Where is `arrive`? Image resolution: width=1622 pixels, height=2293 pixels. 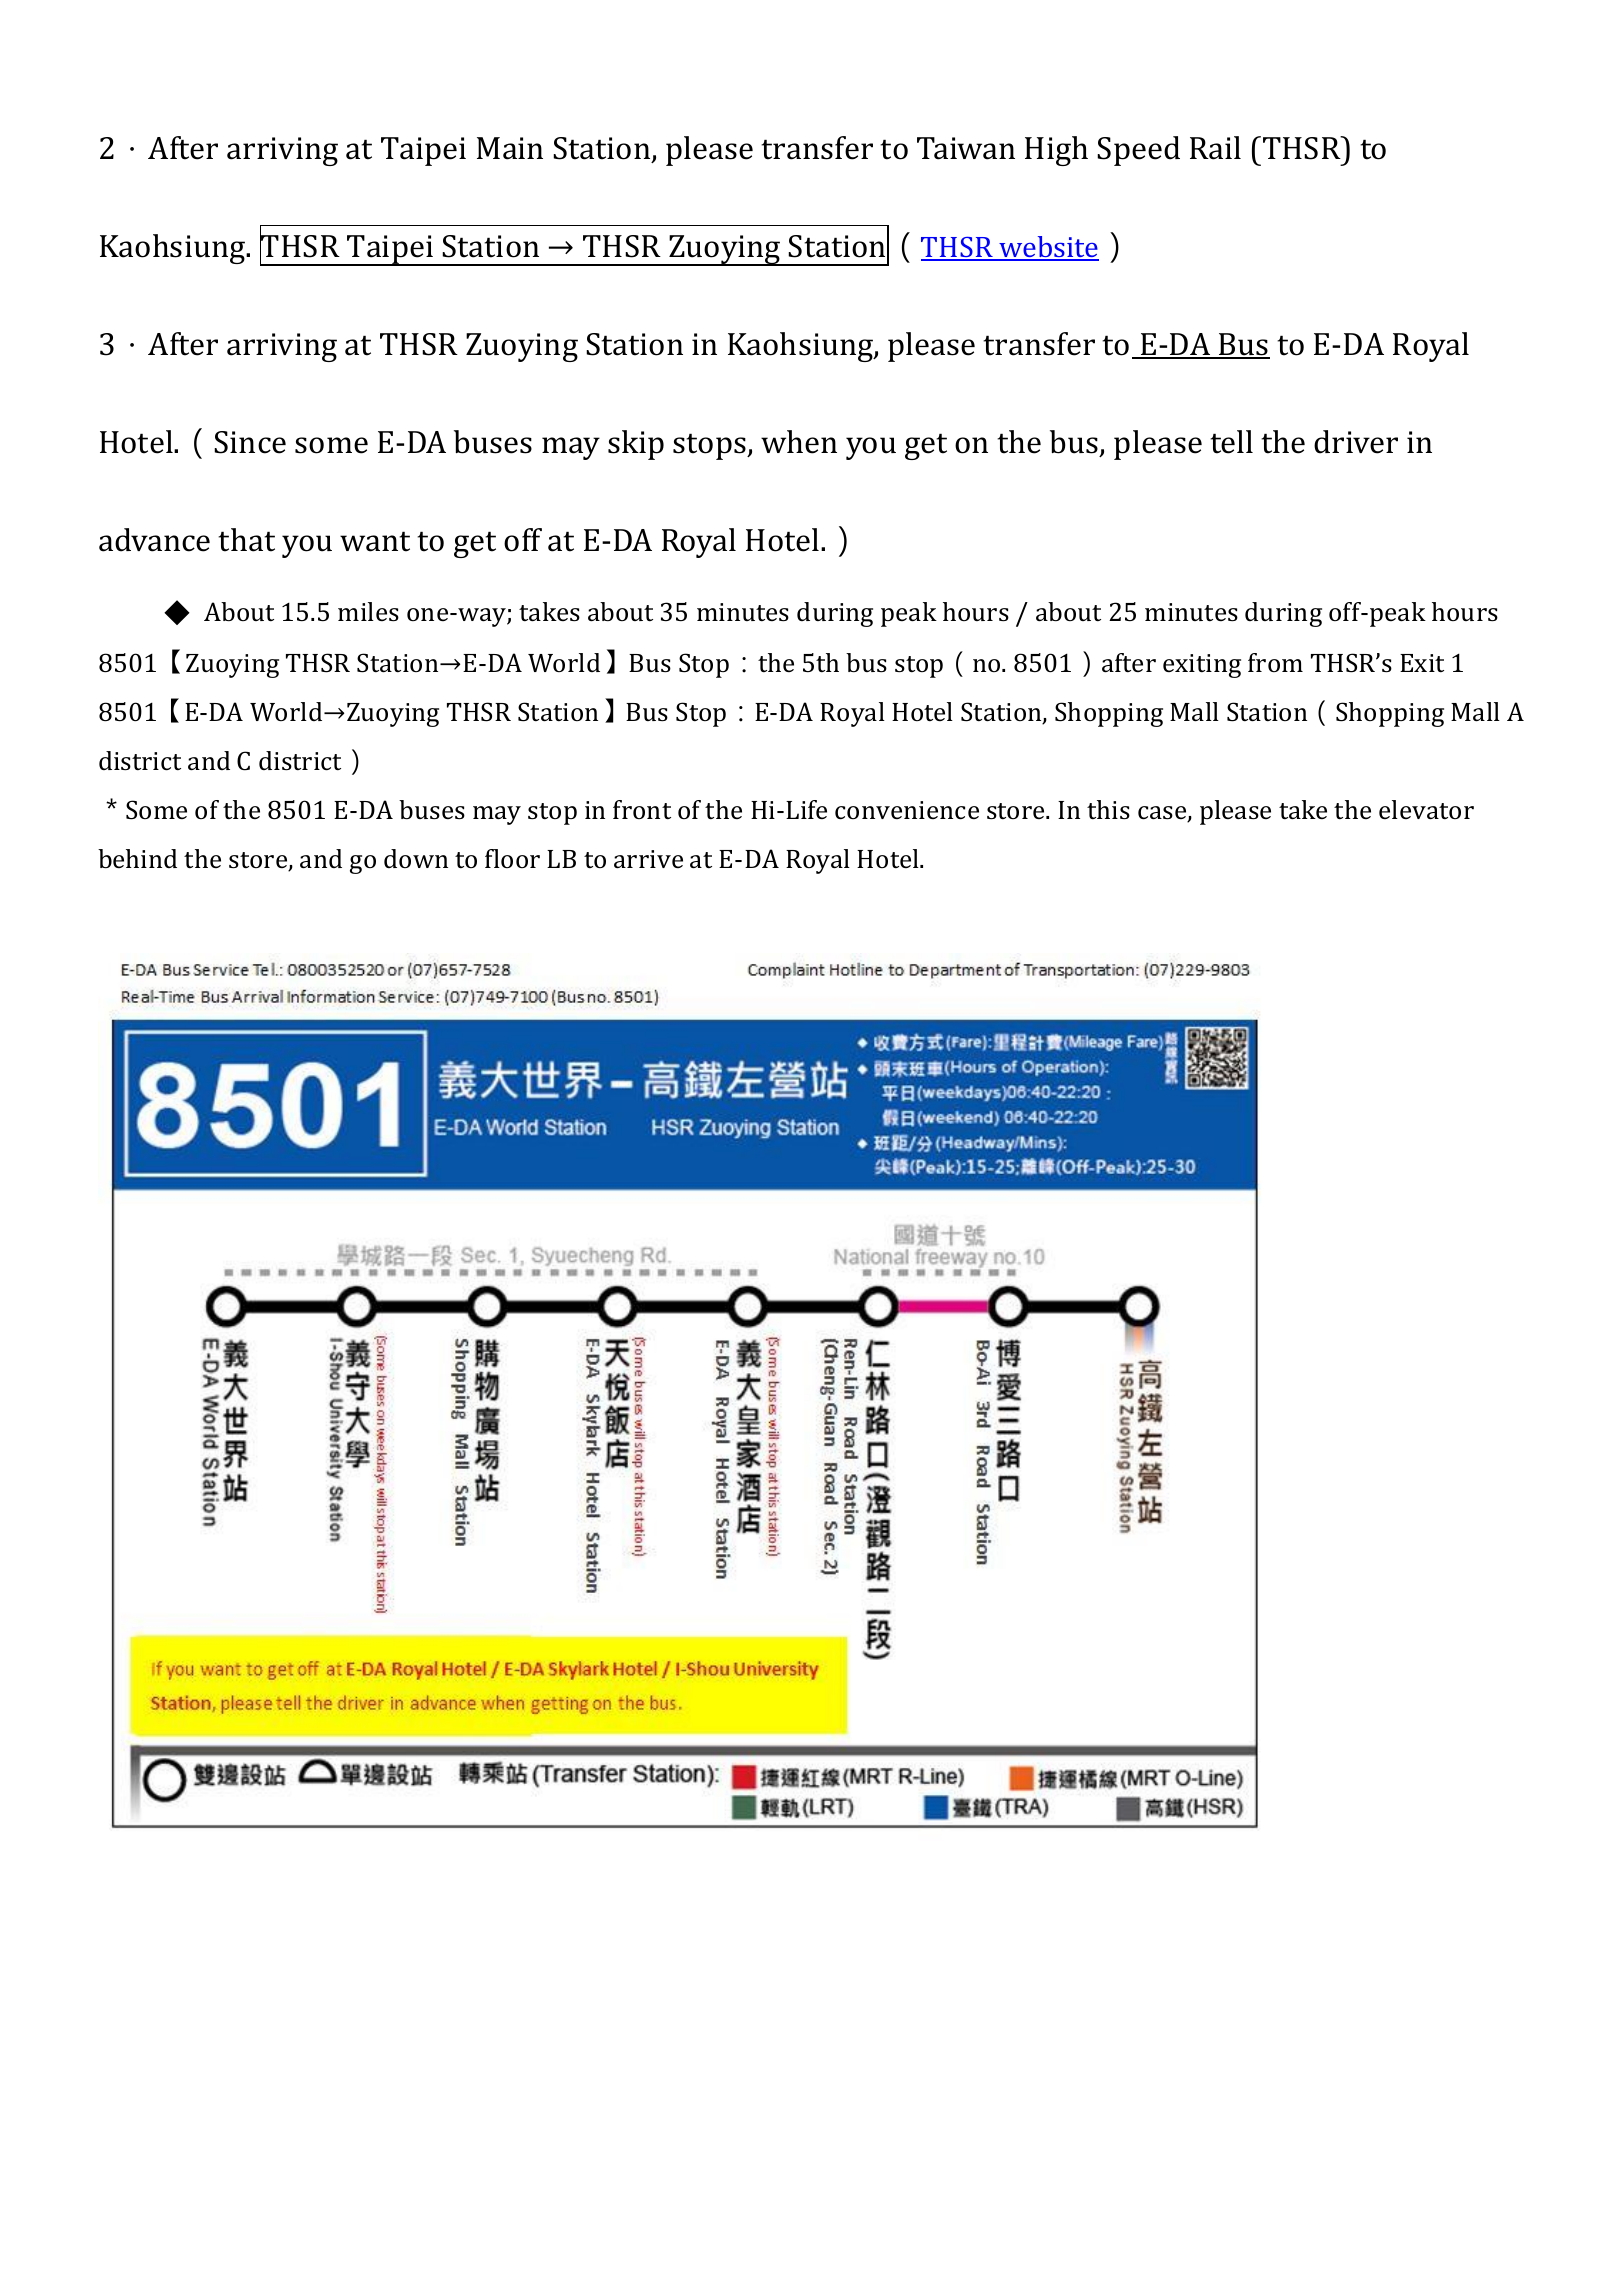
arrive is located at coordinates (648, 859).
